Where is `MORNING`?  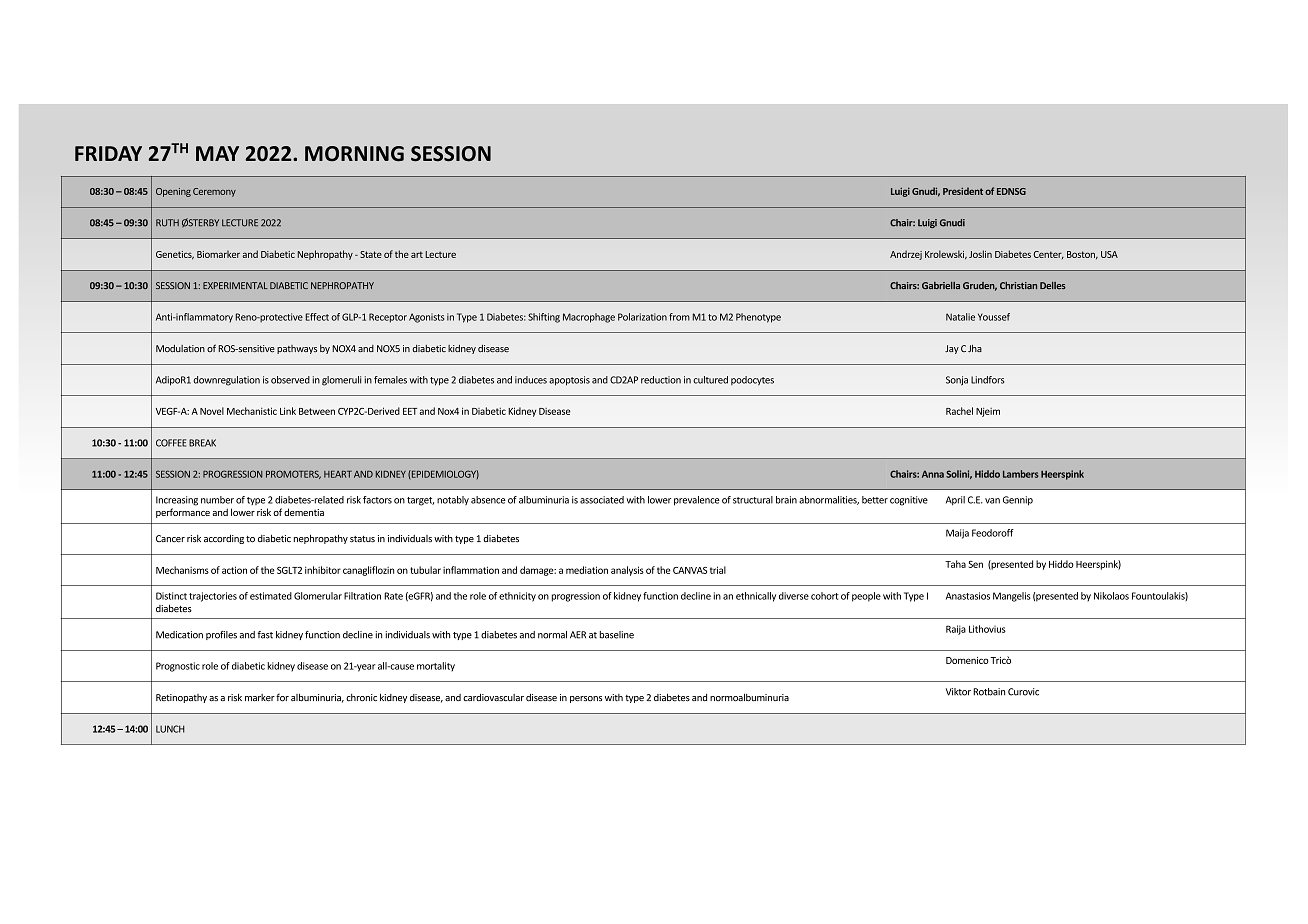
MORNING is located at coordinates (354, 154).
